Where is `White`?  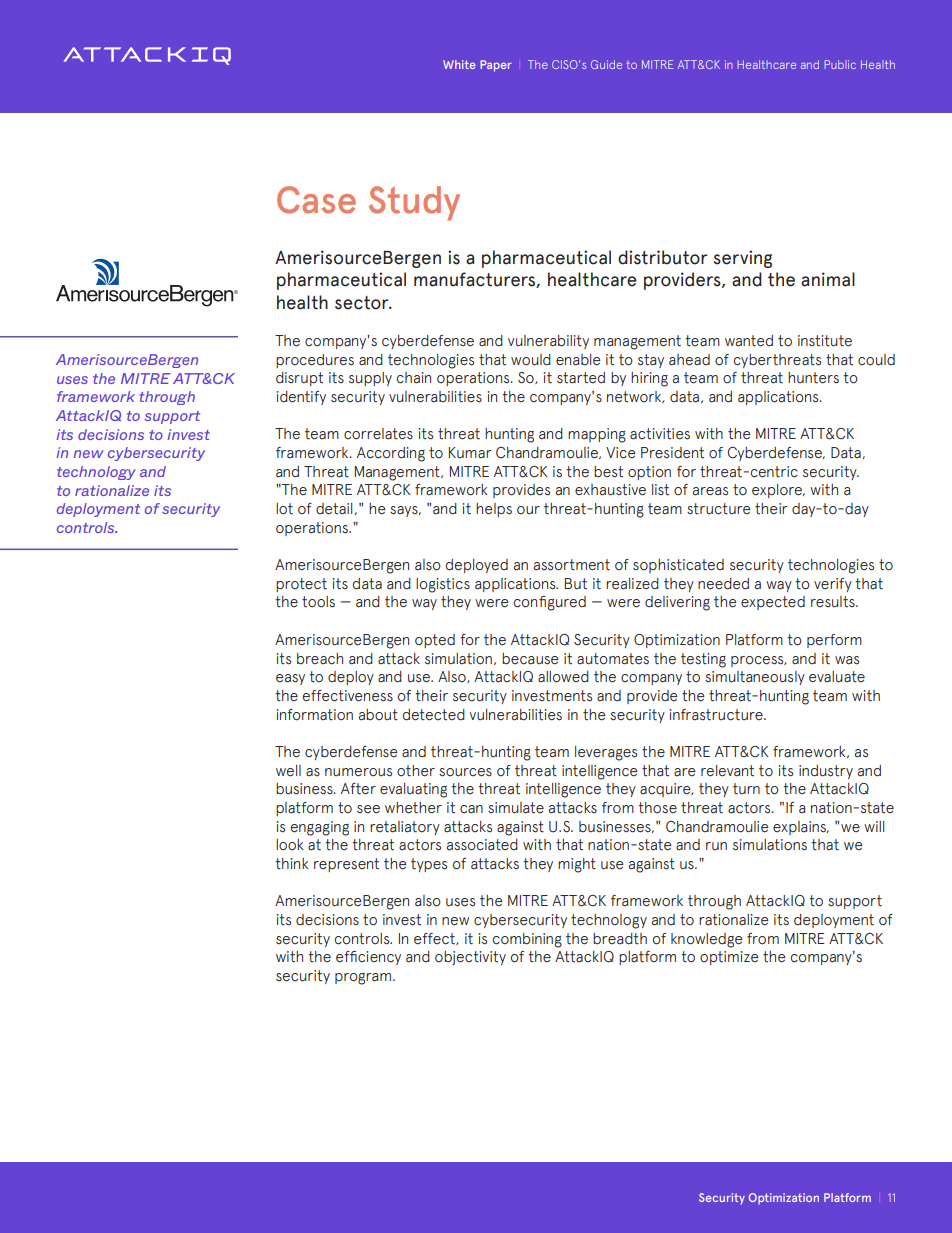 White is located at coordinates (459, 64).
